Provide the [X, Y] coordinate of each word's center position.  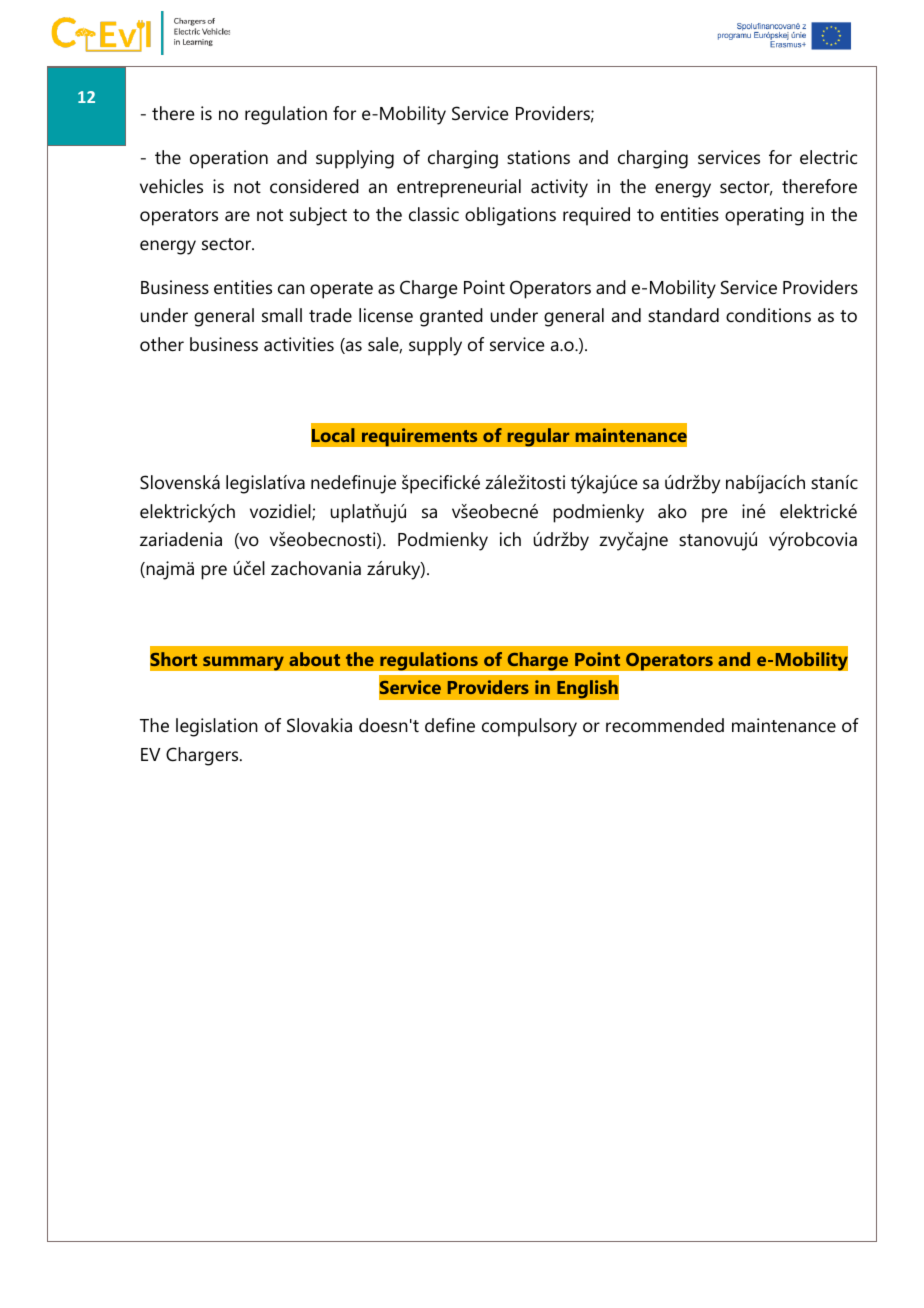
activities [299, 344]
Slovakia [319, 725]
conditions [768, 315]
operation [229, 159]
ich [510, 539]
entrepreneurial [459, 188]
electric [828, 157]
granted [451, 317]
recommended [665, 725]
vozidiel [281, 512]
